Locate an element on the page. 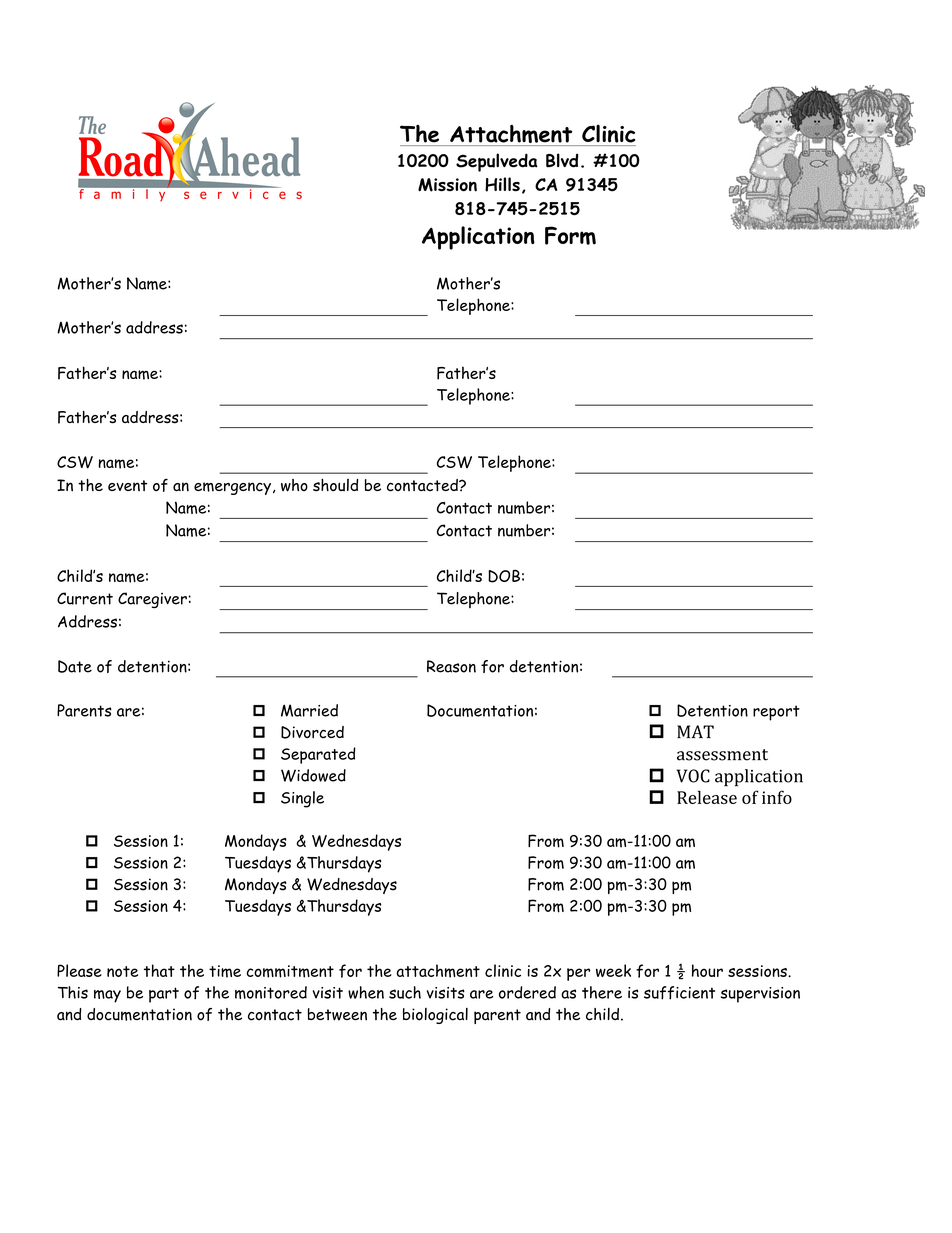 The image size is (952, 1233). Widowed is located at coordinates (313, 775).
